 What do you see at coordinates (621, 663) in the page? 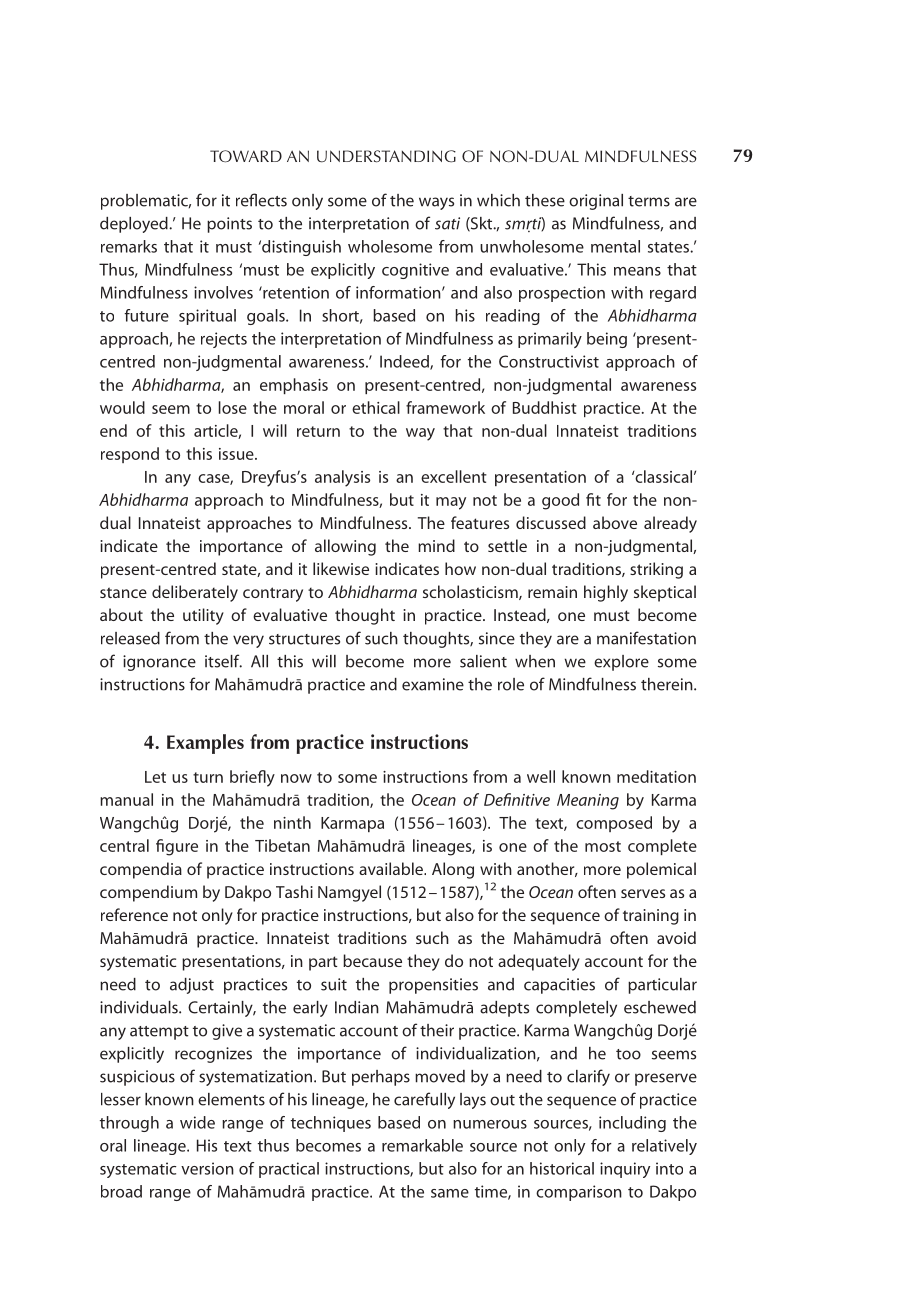
I see `explore` at bounding box center [621, 663].
